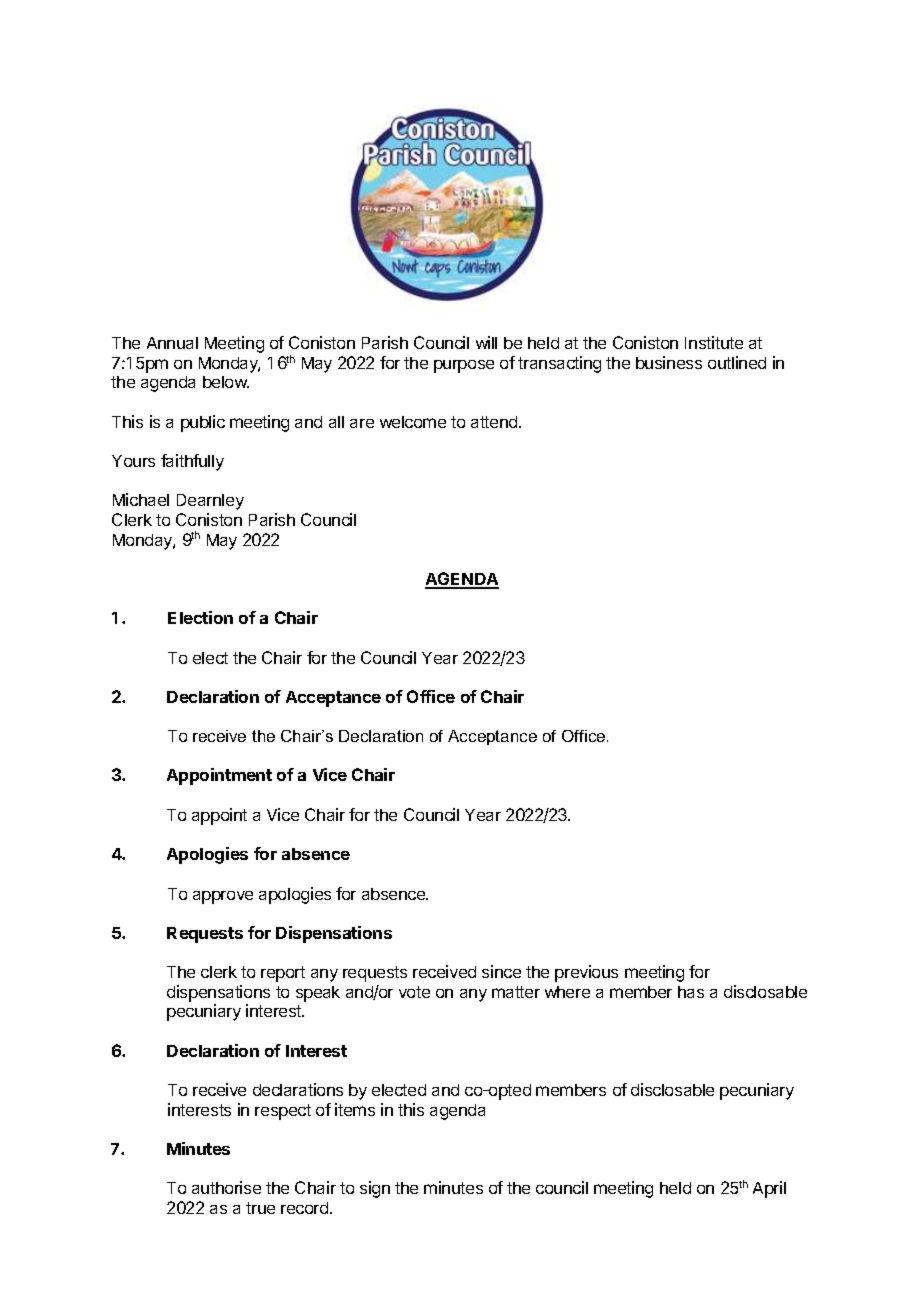  I want to click on below, so click(226, 382).
